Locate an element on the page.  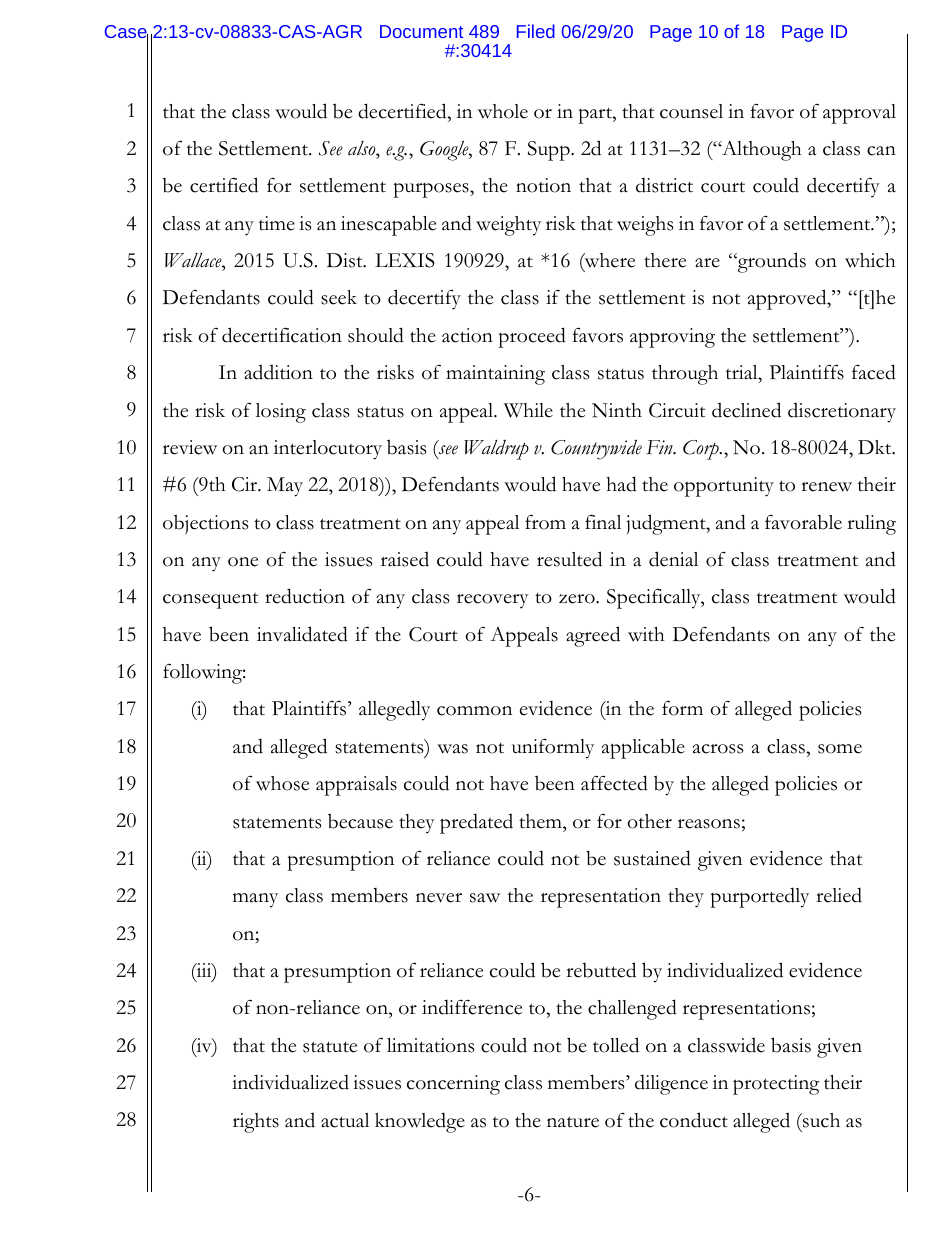
whose is located at coordinates (282, 783).
